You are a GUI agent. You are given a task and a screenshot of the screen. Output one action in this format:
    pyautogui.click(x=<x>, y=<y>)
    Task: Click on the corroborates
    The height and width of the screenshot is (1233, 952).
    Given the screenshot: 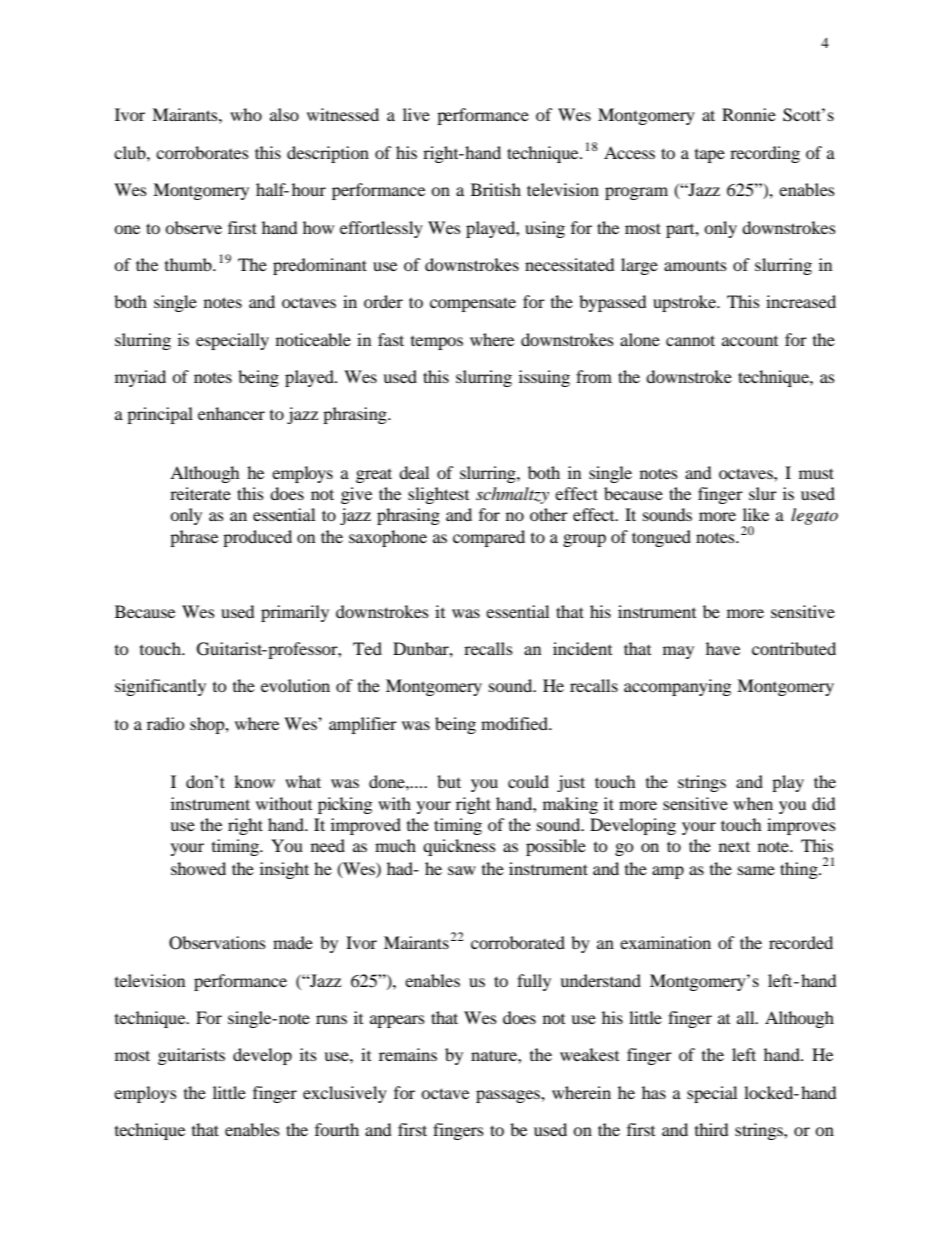 What is the action you would take?
    pyautogui.click(x=202, y=152)
